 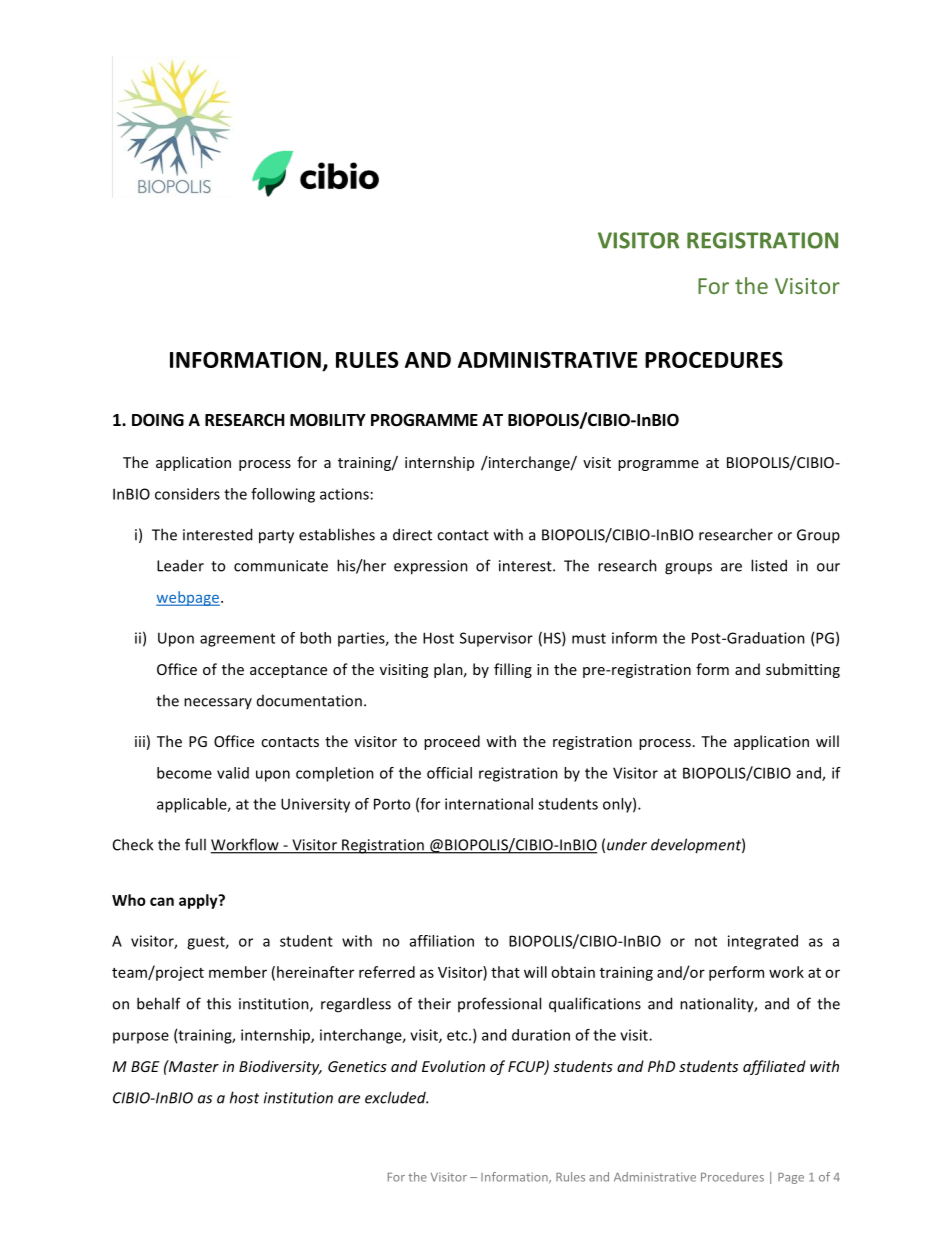 What do you see at coordinates (774, 1067) in the screenshot?
I see `affiliated` at bounding box center [774, 1067].
